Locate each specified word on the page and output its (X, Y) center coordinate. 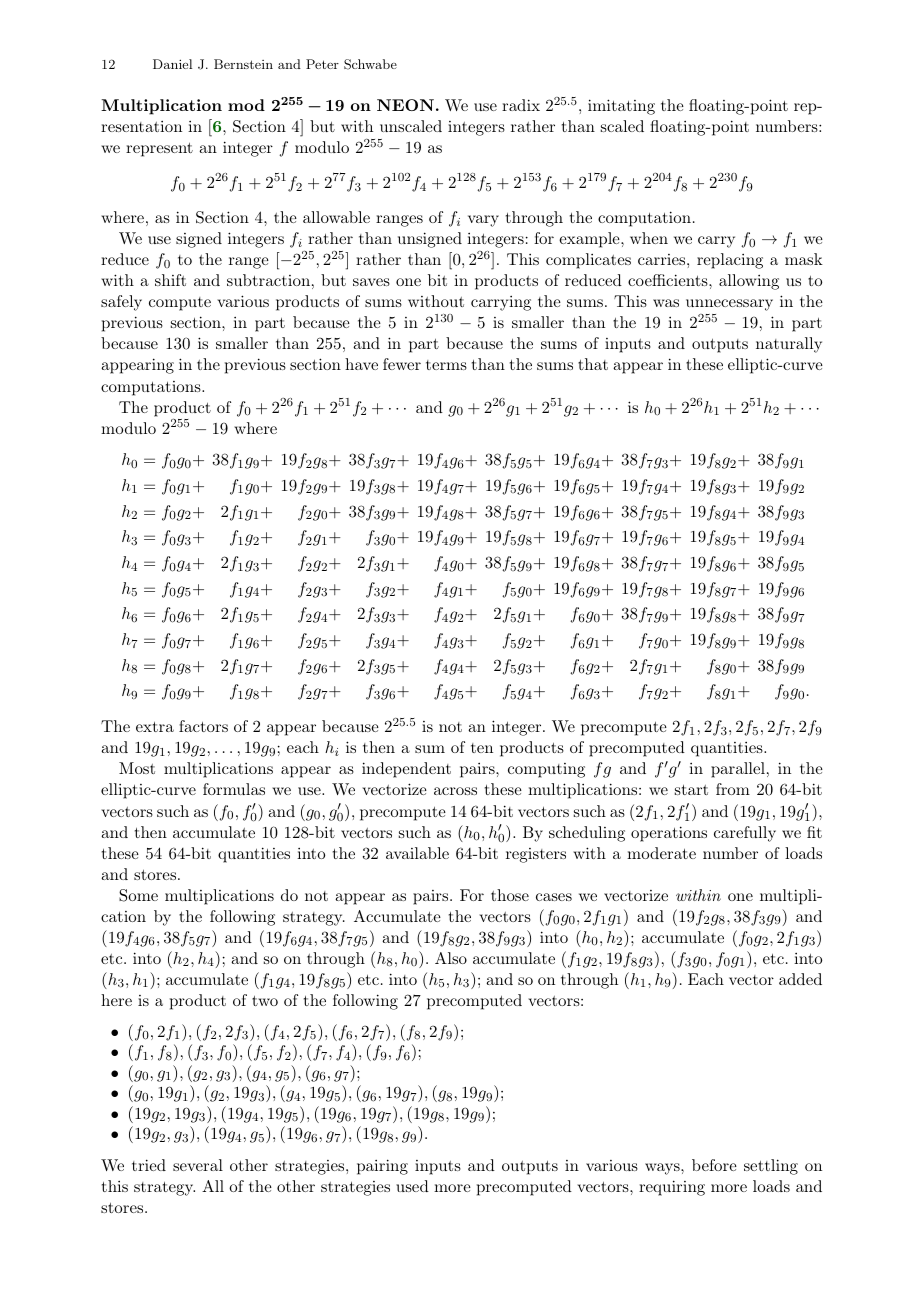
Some (138, 895)
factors (203, 726)
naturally (789, 345)
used (412, 1186)
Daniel (172, 64)
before (714, 1165)
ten (482, 748)
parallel (738, 770)
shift (170, 280)
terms (446, 365)
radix (521, 105)
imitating (621, 107)
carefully (745, 834)
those (510, 895)
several (198, 1165)
